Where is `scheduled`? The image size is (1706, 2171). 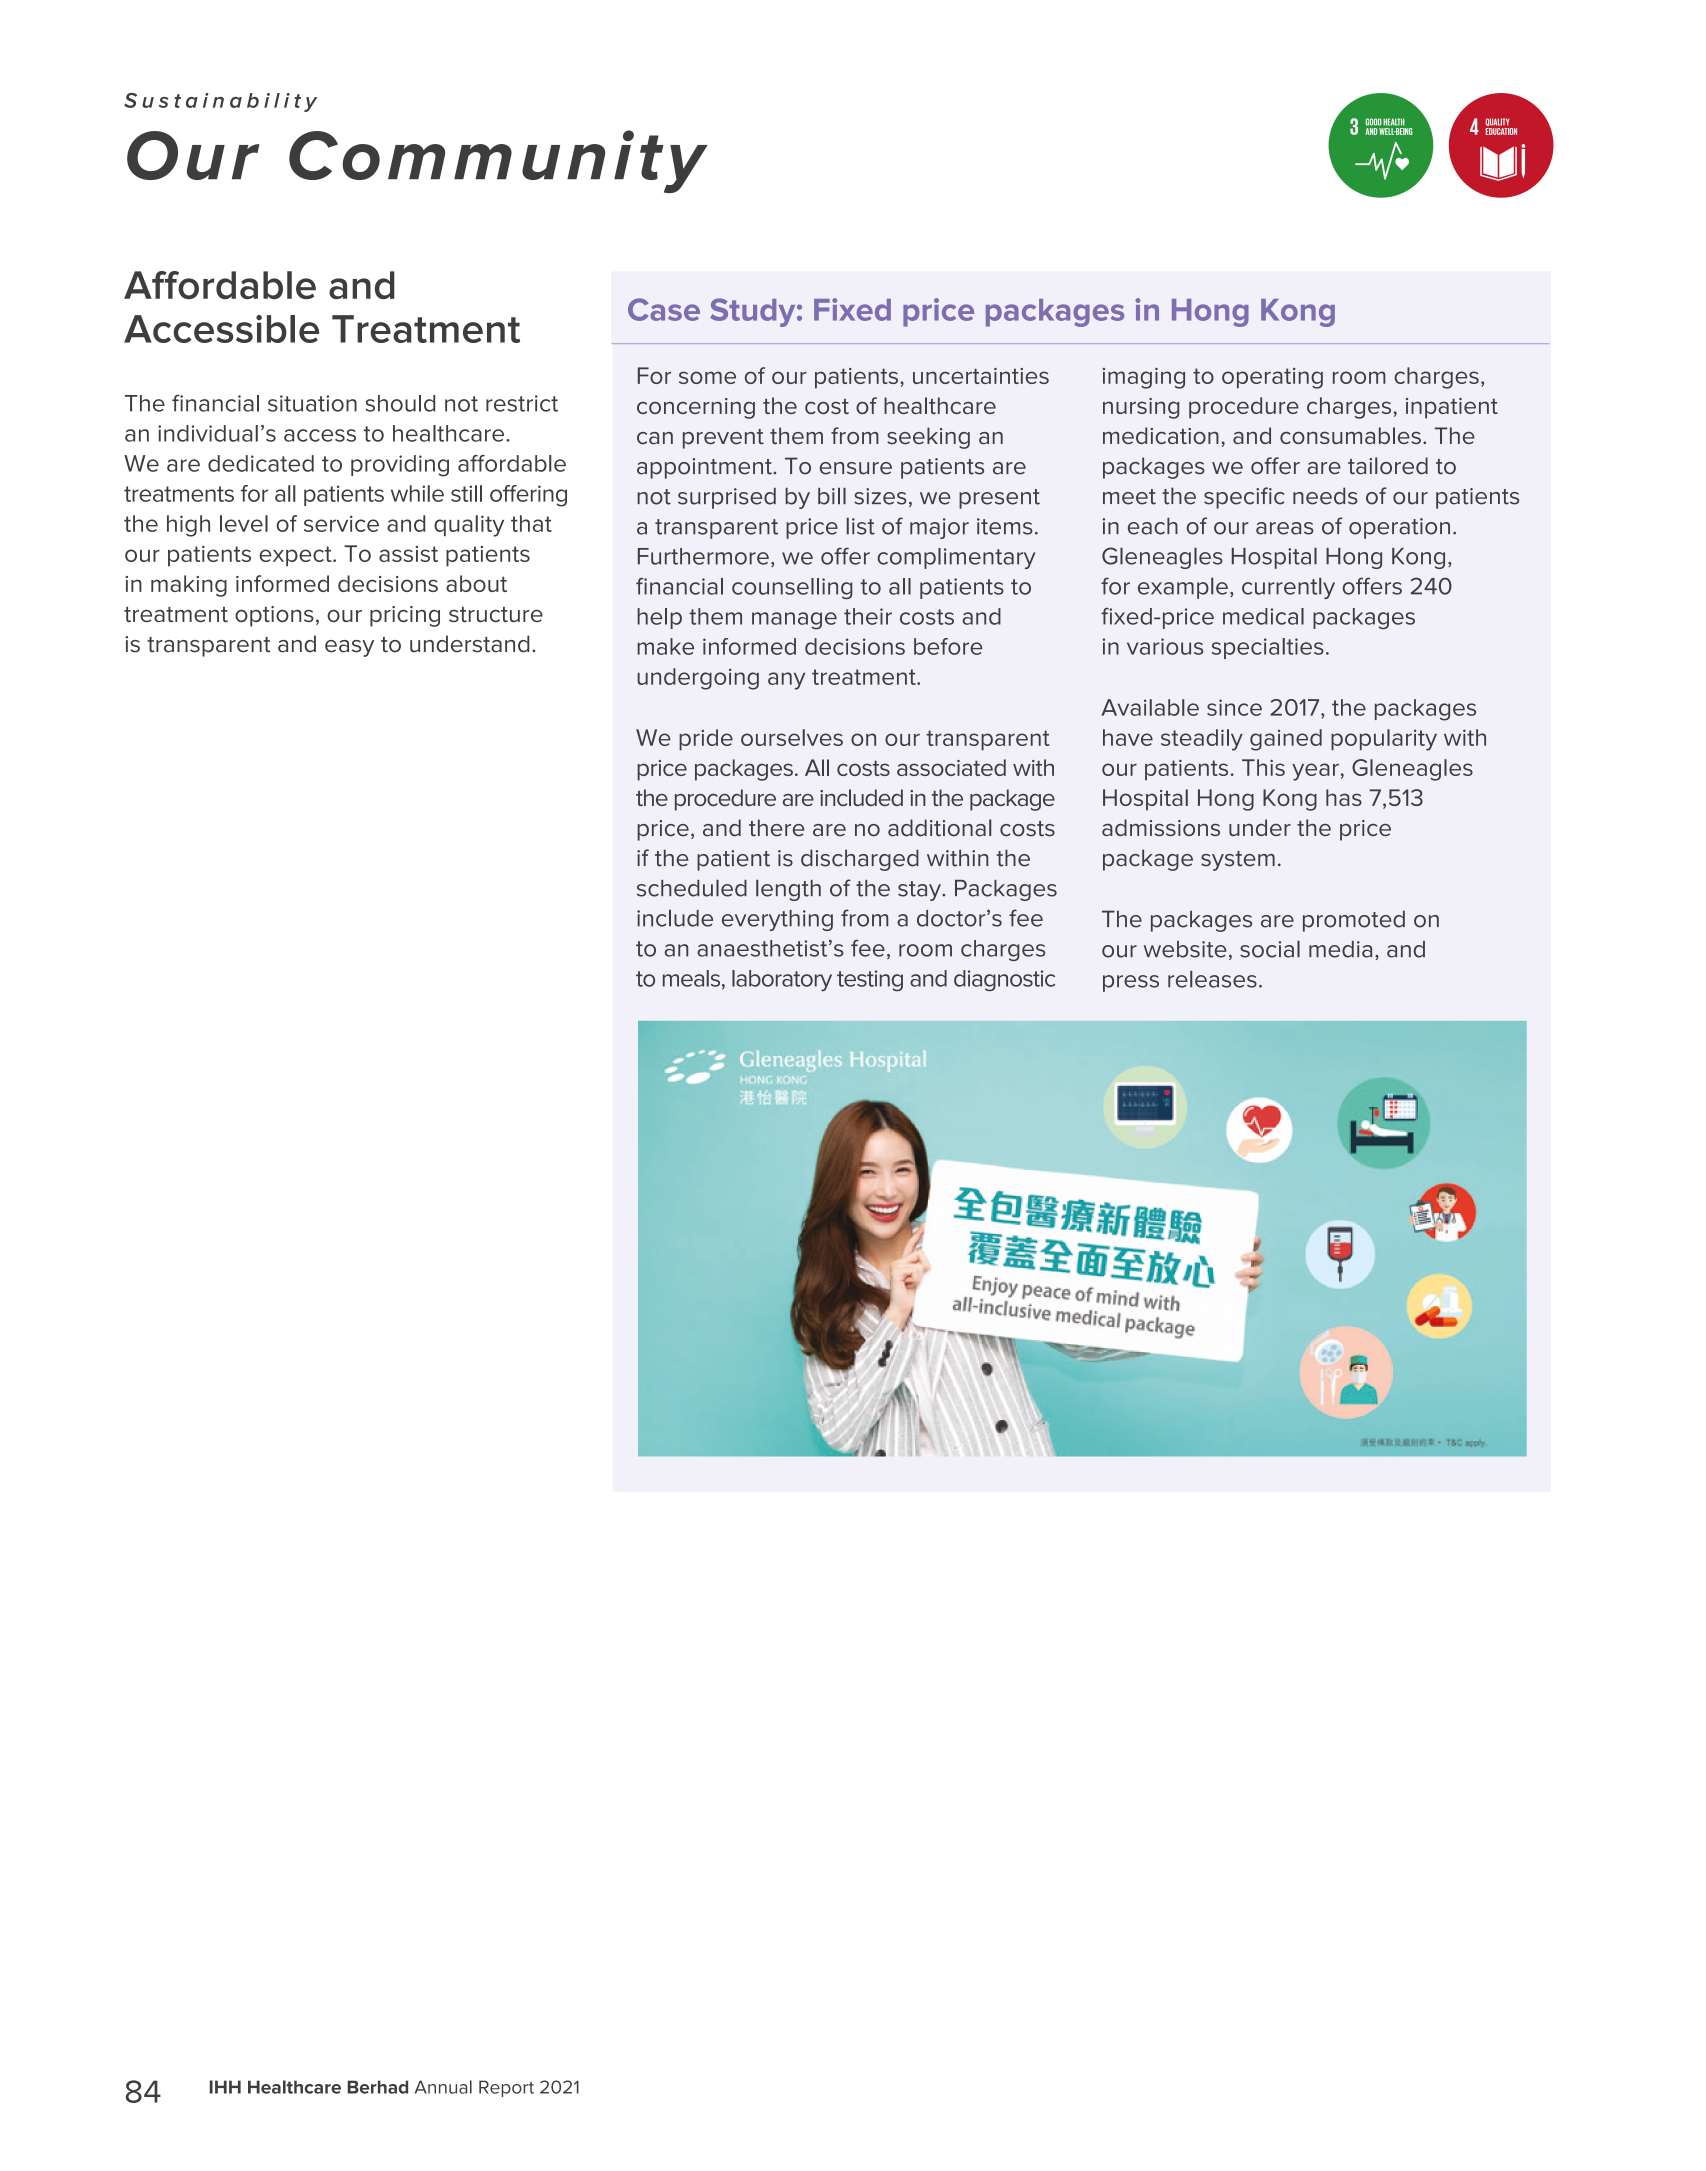
scheduled is located at coordinates (692, 888).
